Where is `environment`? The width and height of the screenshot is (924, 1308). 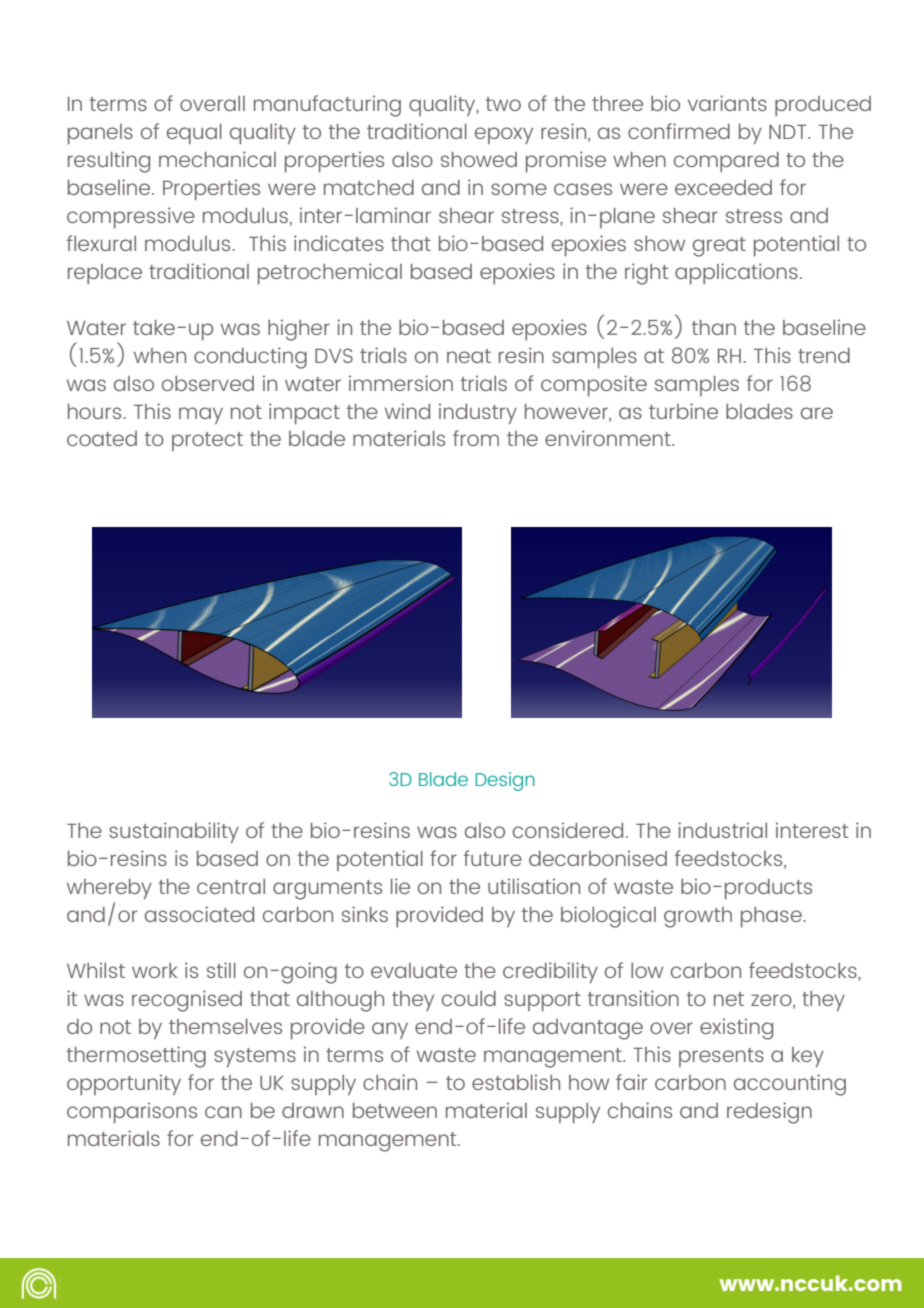 environment is located at coordinates (609, 438).
